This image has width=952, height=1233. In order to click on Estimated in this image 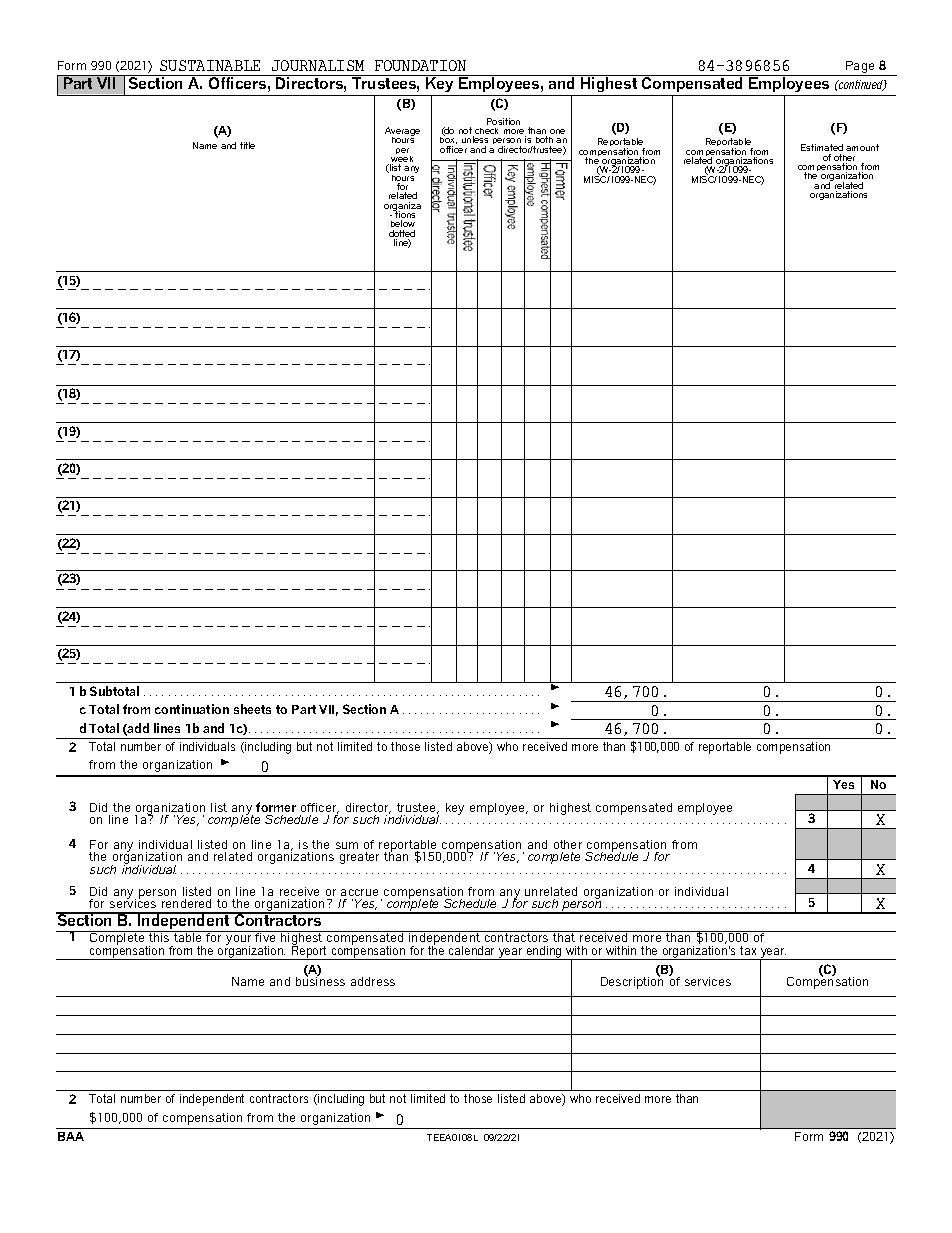, I will do `click(822, 147)`.
